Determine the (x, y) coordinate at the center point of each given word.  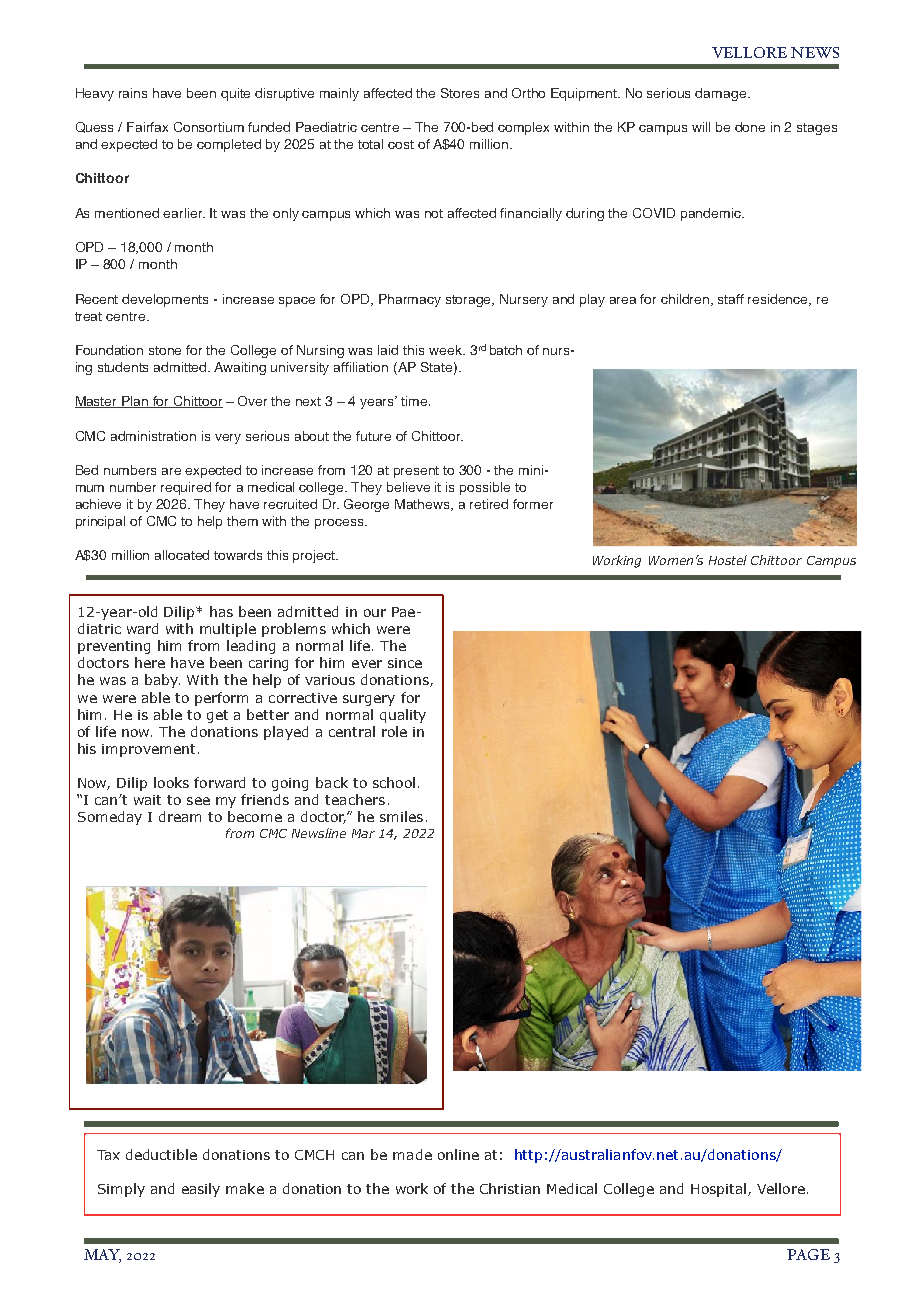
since (405, 663)
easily (201, 1190)
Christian (510, 1188)
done (750, 127)
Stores (460, 93)
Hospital (720, 1190)
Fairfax (147, 127)
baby (162, 681)
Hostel (728, 560)
